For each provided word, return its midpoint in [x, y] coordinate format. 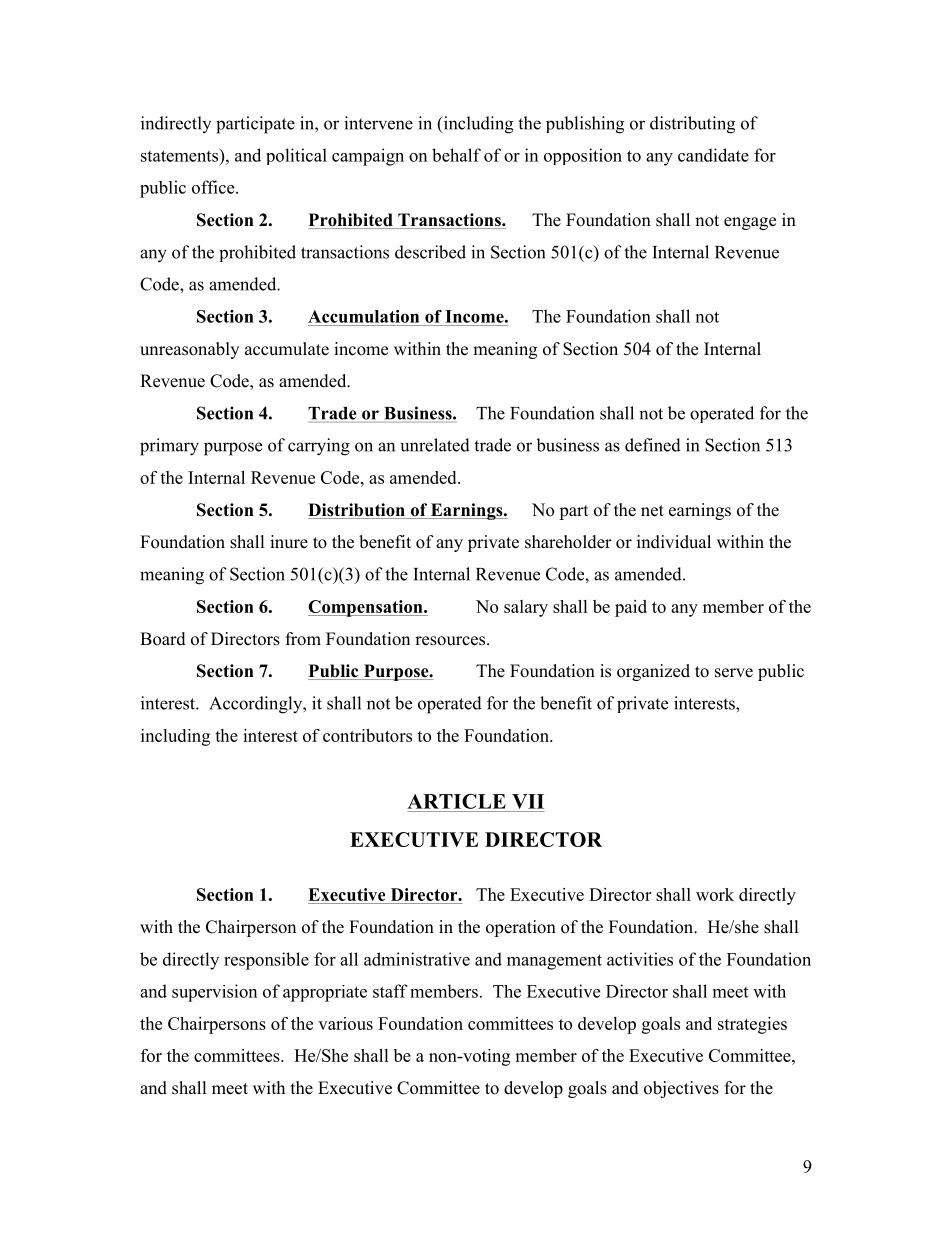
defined [653, 445]
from [303, 639]
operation [521, 928]
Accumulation [363, 316]
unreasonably [189, 350]
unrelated [435, 445]
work [715, 894]
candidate [713, 155]
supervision [214, 993]
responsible [266, 961]
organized [653, 672]
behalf [456, 155]
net [652, 511]
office [214, 187]
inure [289, 542]
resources [451, 641]
